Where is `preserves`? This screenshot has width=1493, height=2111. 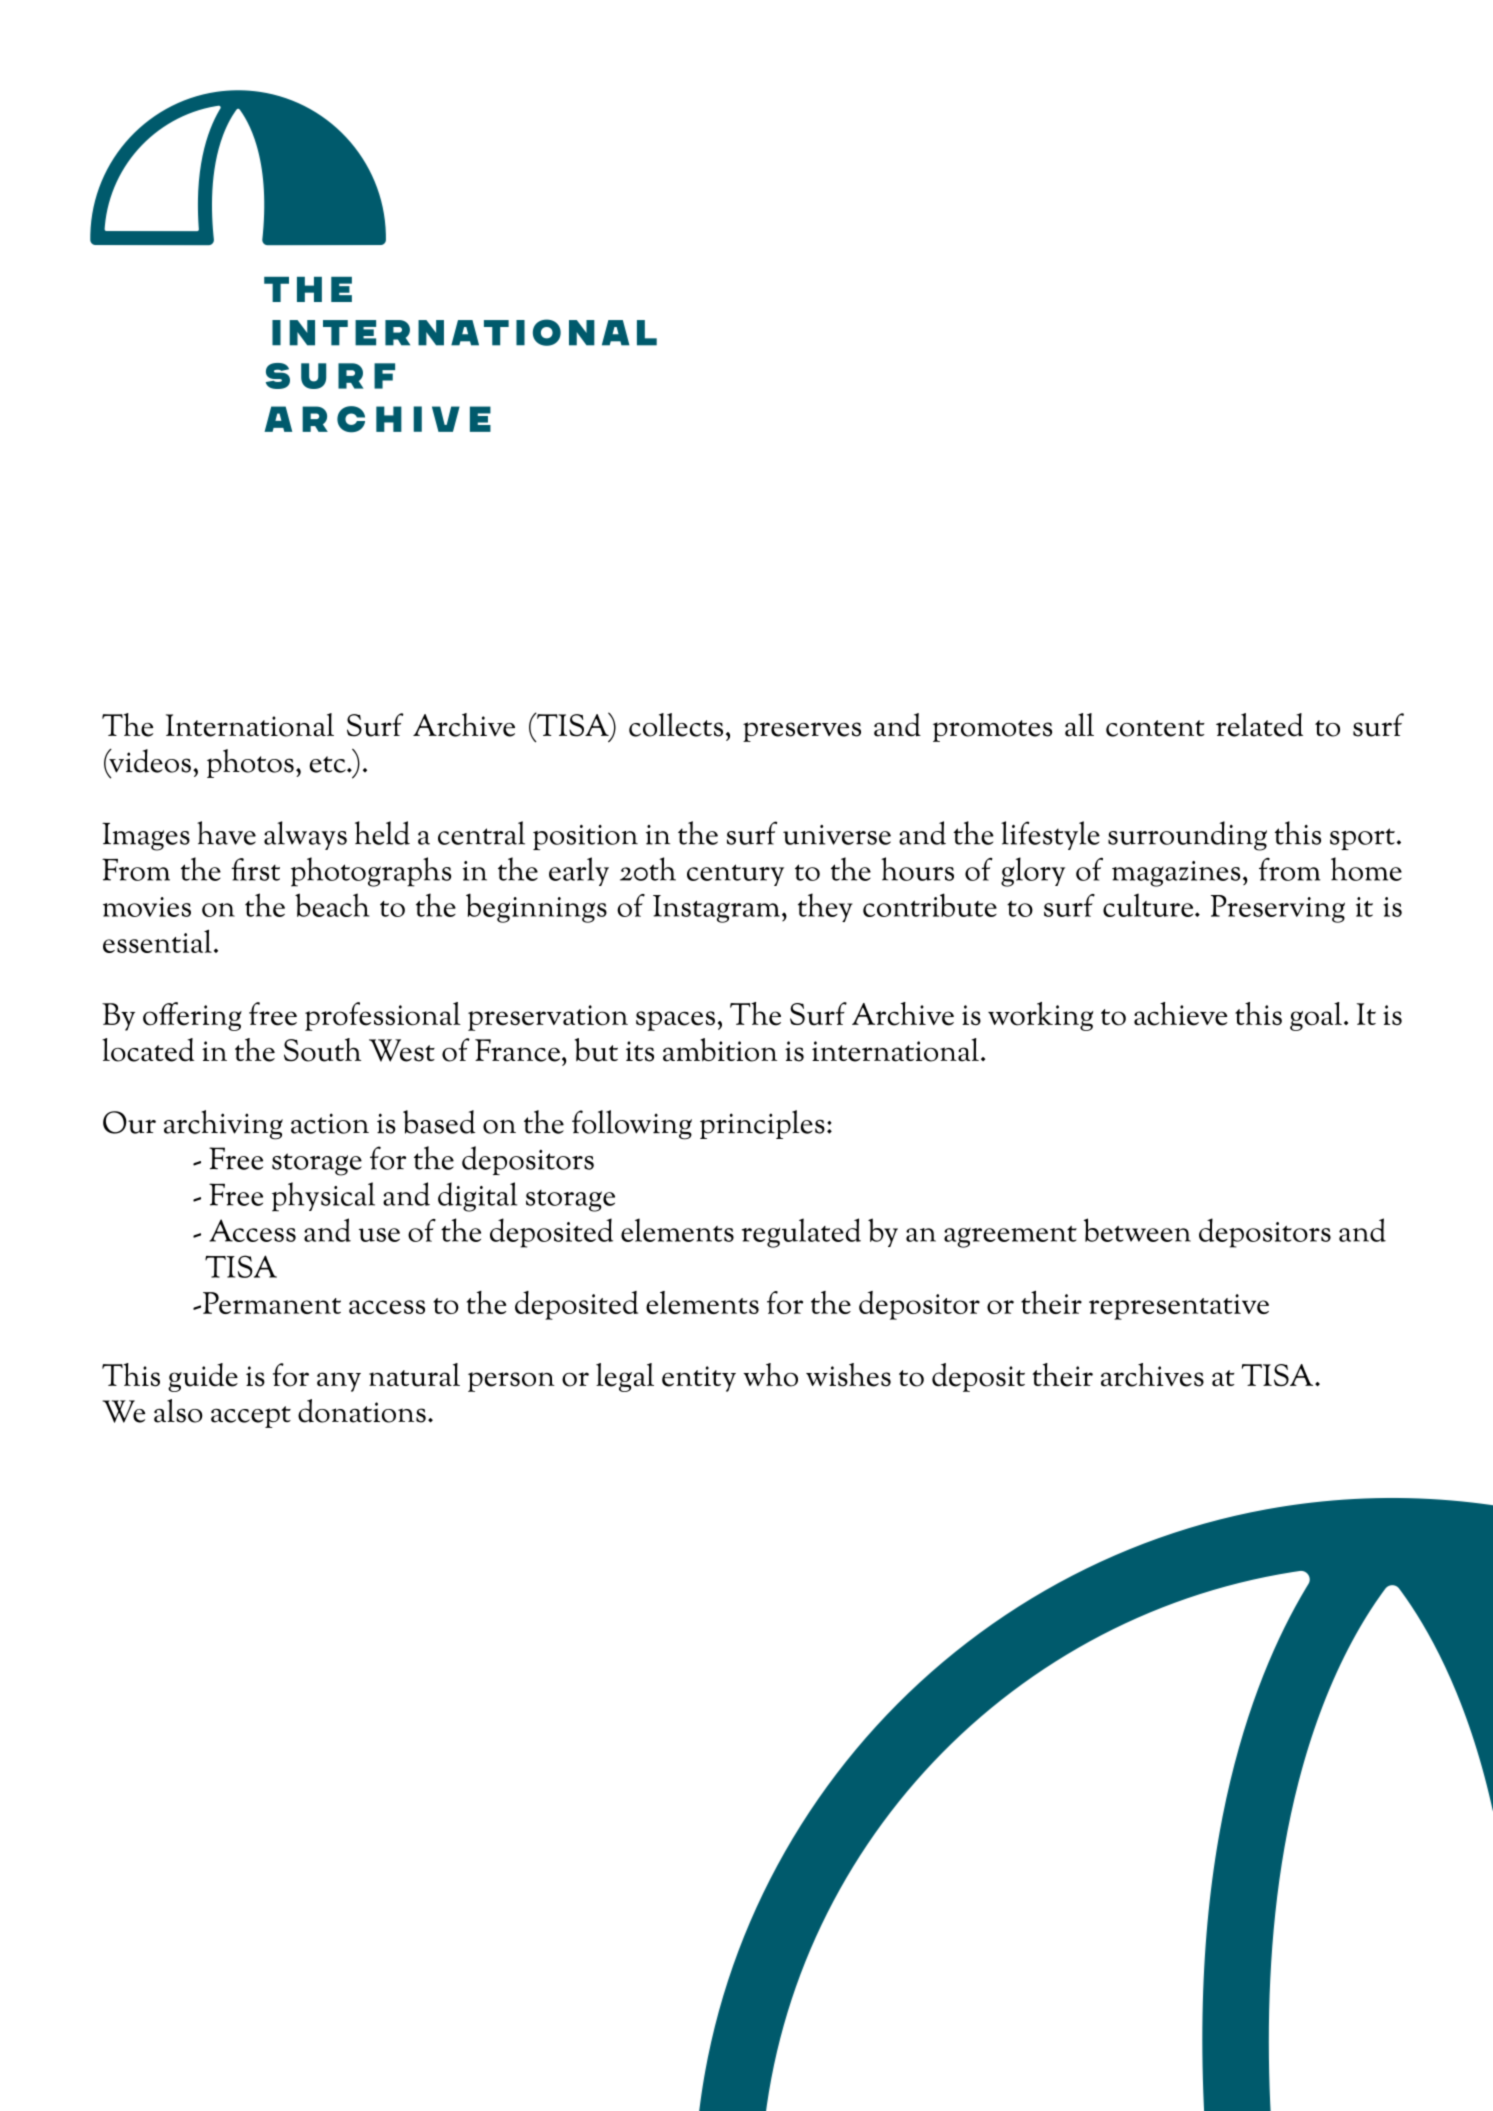 preserves is located at coordinates (802, 732).
